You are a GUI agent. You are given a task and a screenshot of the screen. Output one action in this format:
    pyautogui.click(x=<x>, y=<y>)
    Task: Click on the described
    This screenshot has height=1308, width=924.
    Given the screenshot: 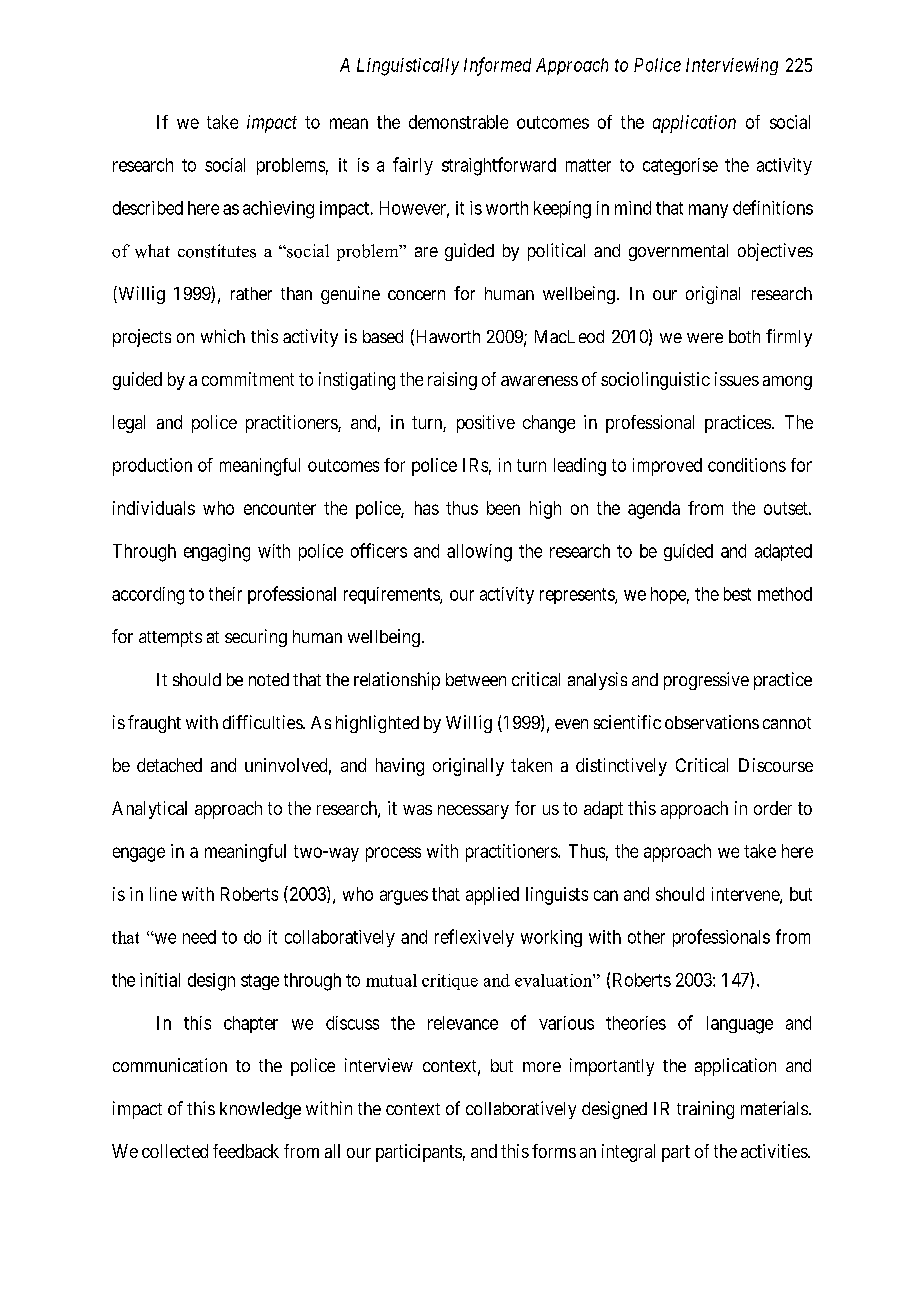 What is the action you would take?
    pyautogui.click(x=148, y=208)
